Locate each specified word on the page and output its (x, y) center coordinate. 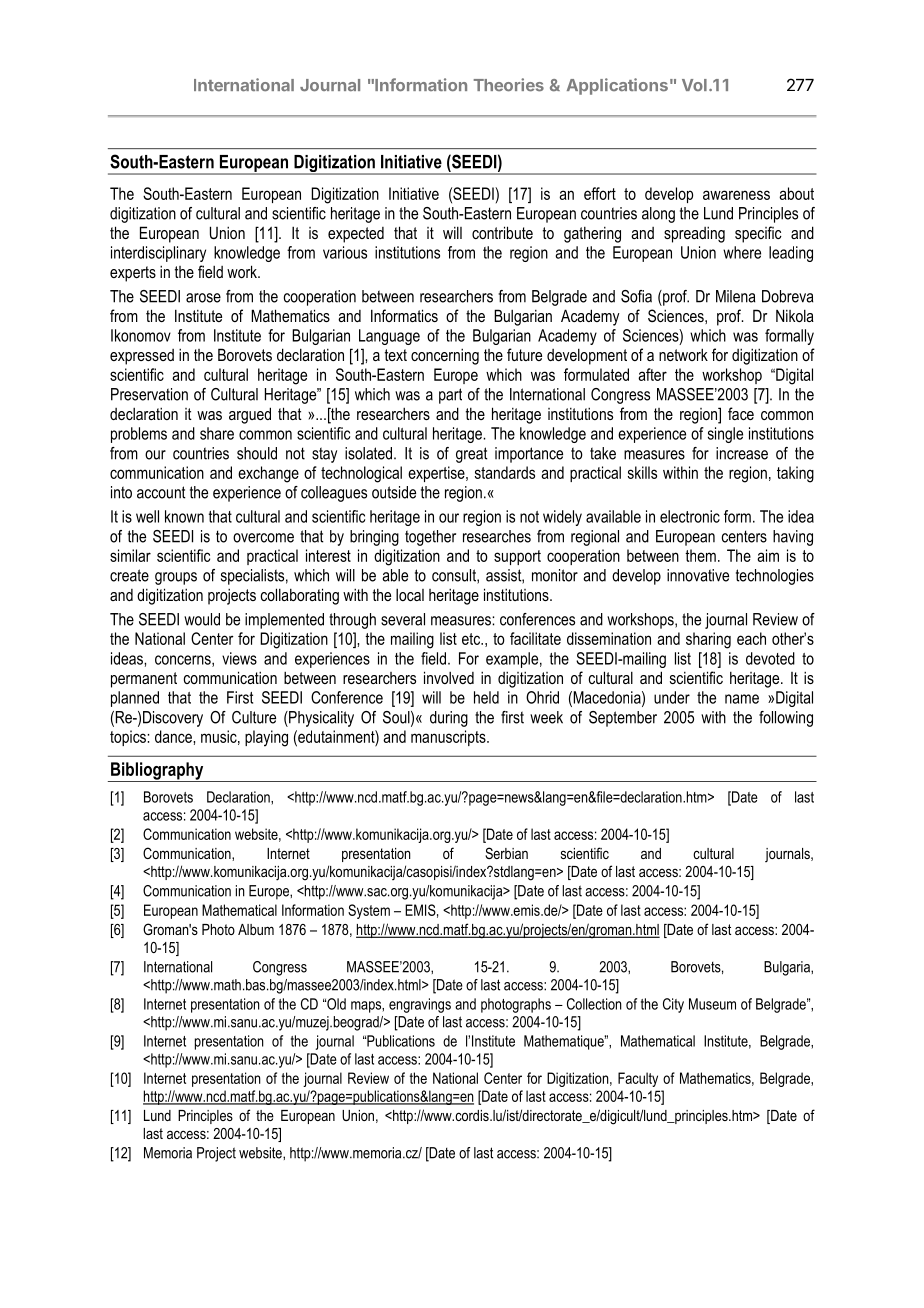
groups (176, 578)
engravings (420, 1005)
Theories (509, 85)
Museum (712, 1004)
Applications (617, 86)
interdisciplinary (158, 254)
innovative (698, 575)
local (410, 595)
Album (256, 929)
